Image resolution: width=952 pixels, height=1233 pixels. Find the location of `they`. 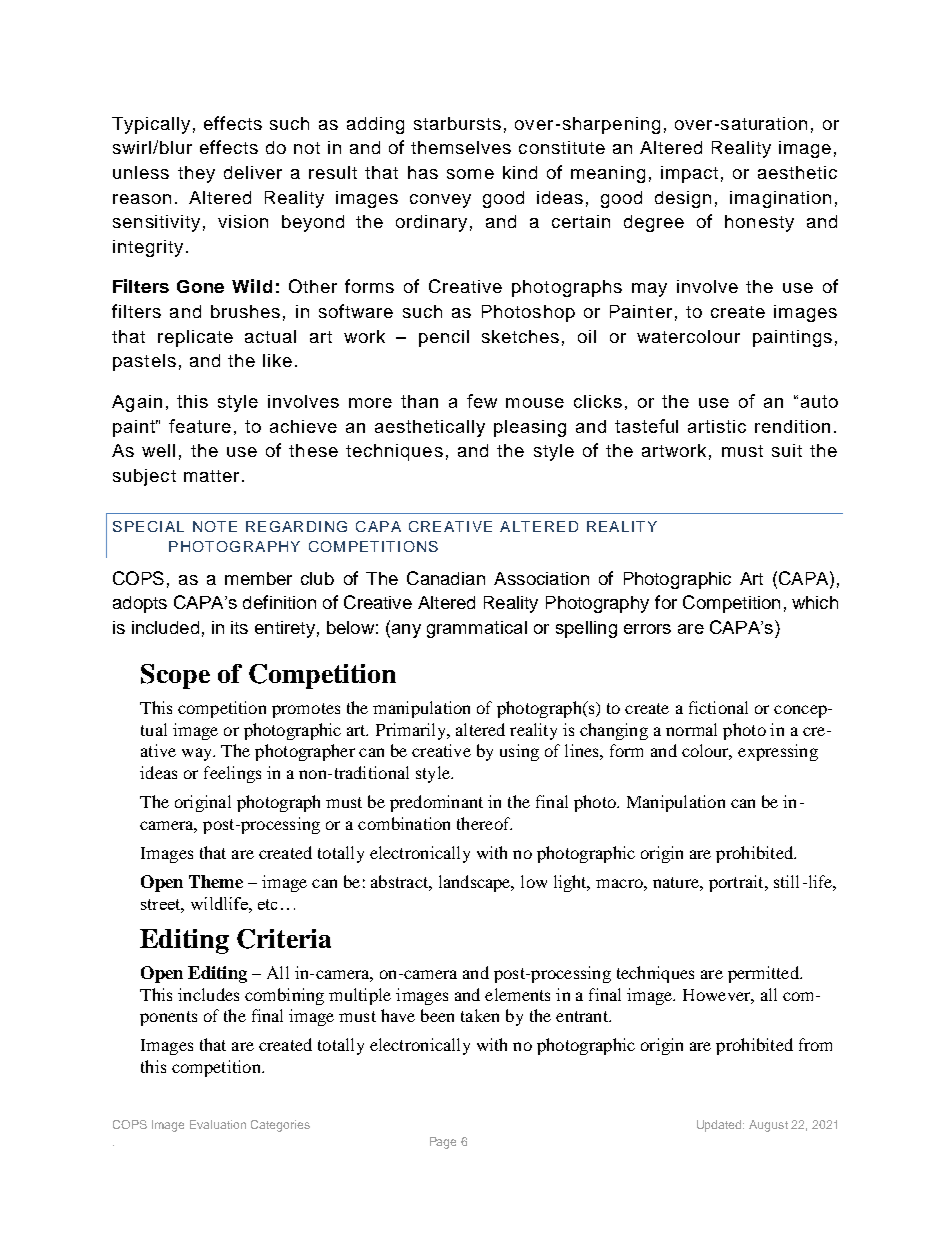

they is located at coordinates (196, 174).
